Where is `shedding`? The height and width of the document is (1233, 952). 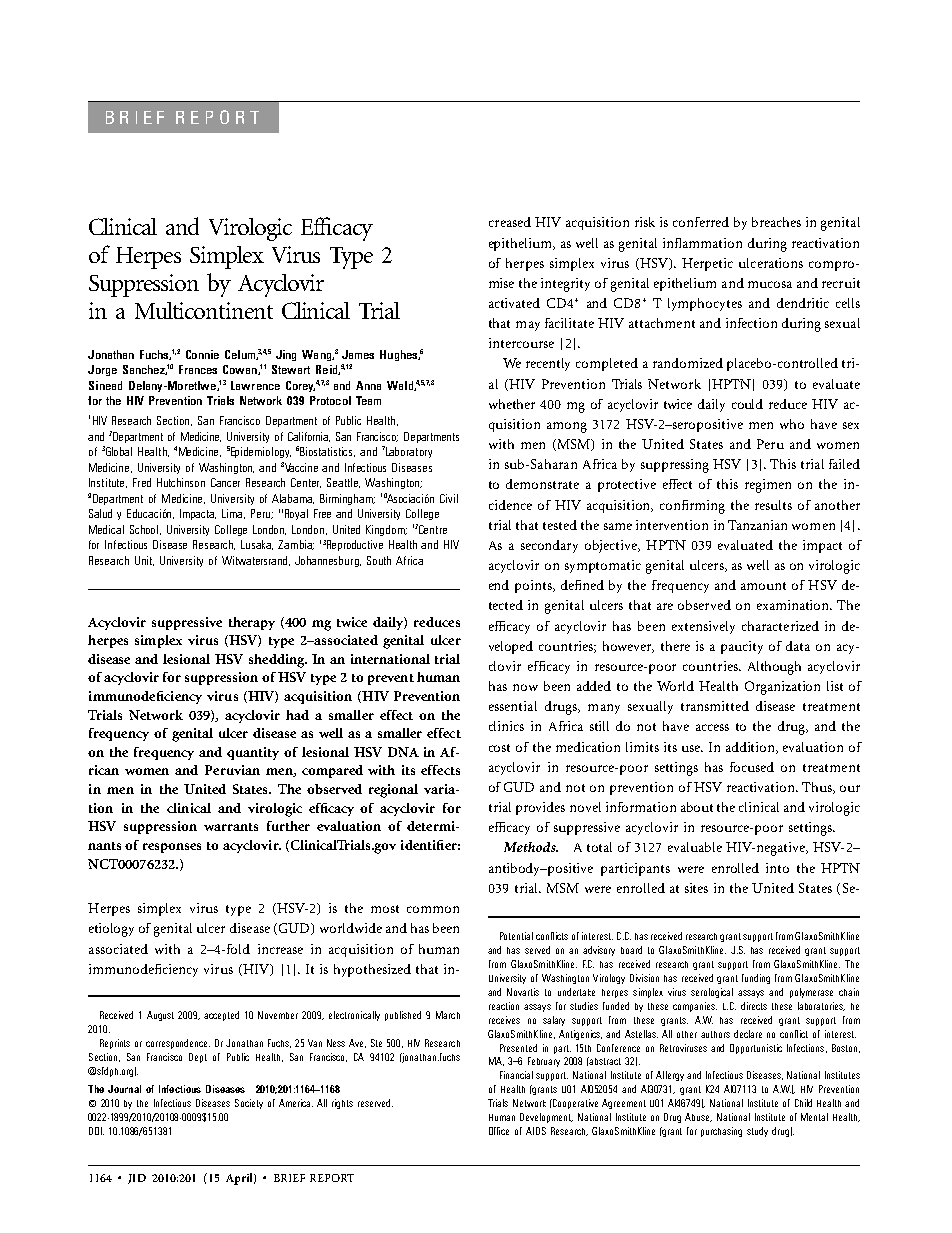
shedding is located at coordinates (278, 661).
